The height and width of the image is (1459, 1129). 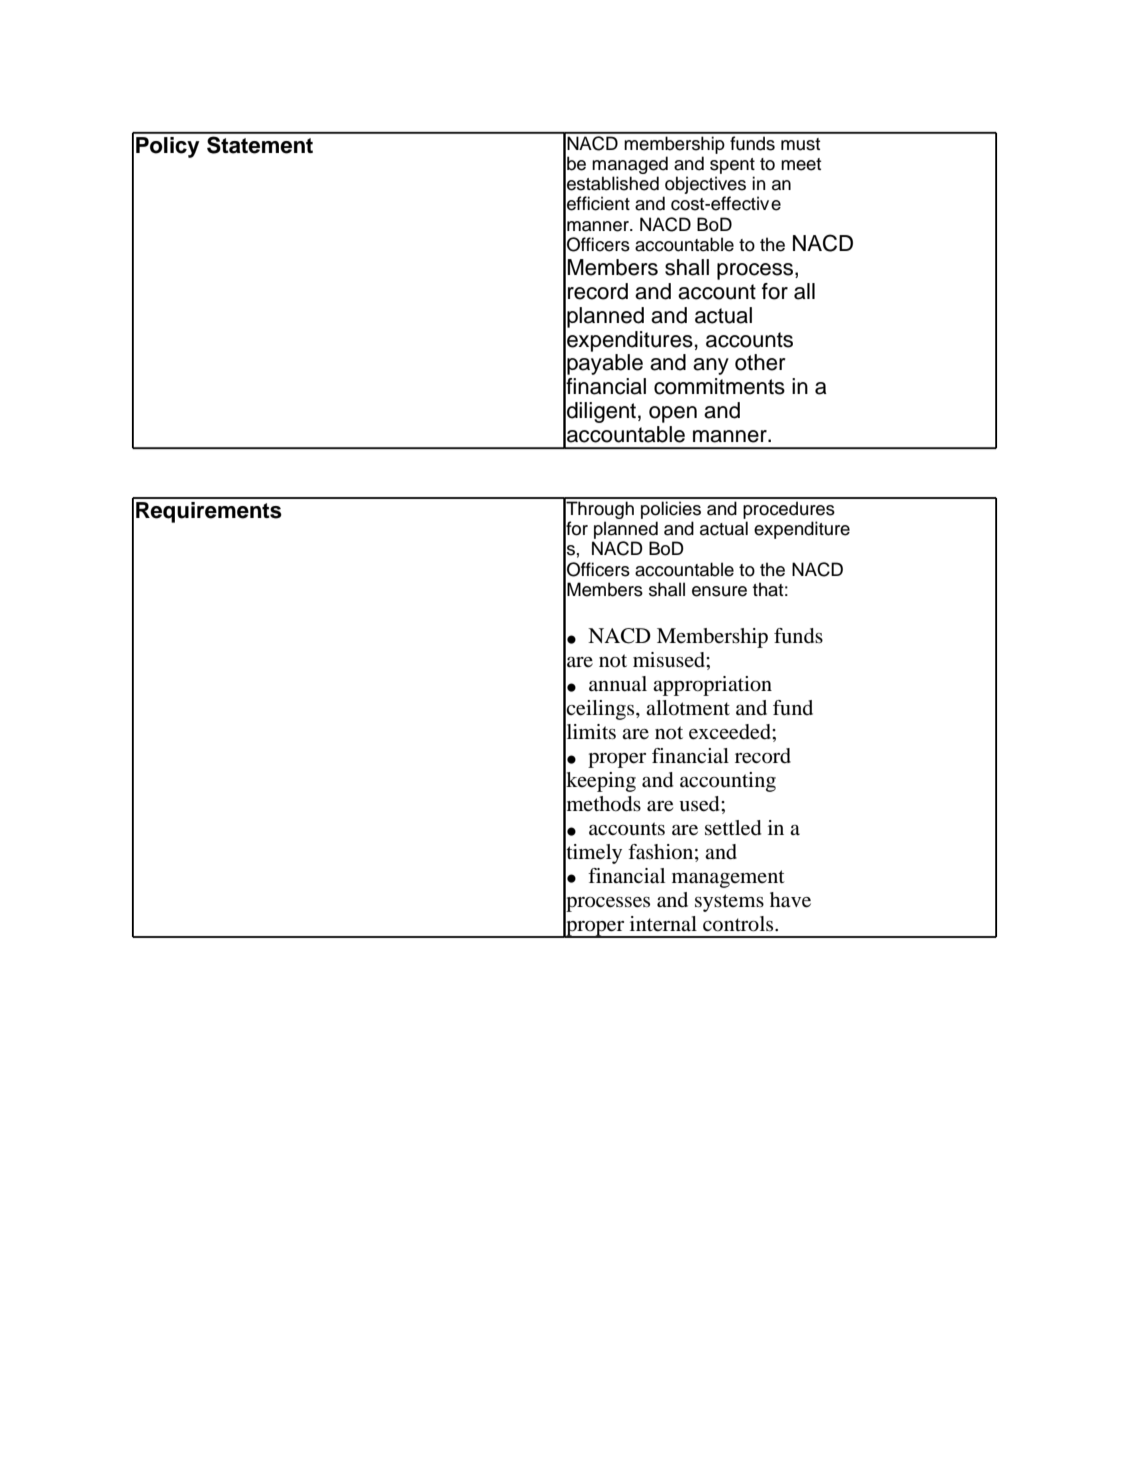 I want to click on internal, so click(x=663, y=924).
